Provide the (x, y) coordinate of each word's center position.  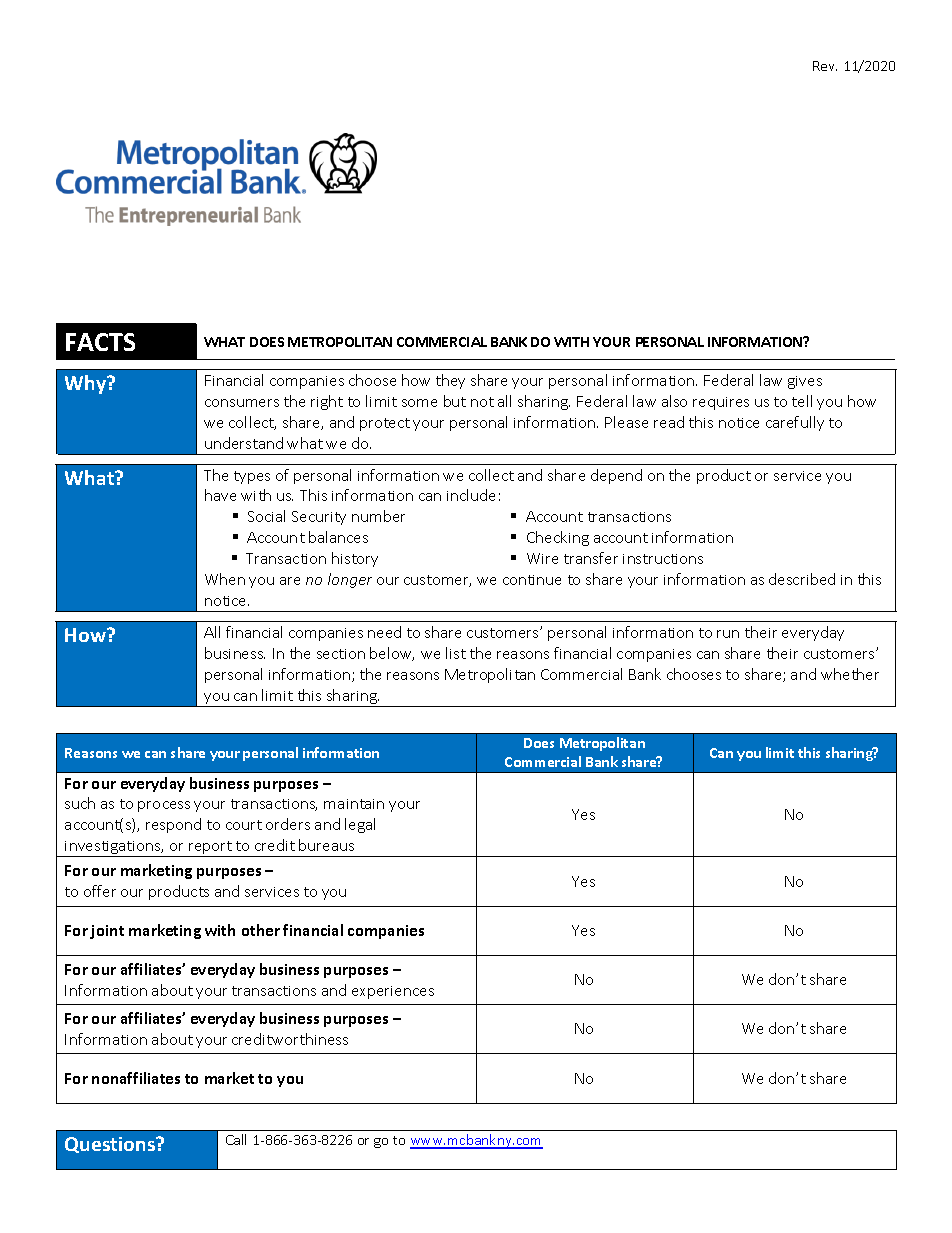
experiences (393, 992)
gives (805, 382)
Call (236, 1139)
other (261, 930)
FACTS (100, 342)
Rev (825, 66)
